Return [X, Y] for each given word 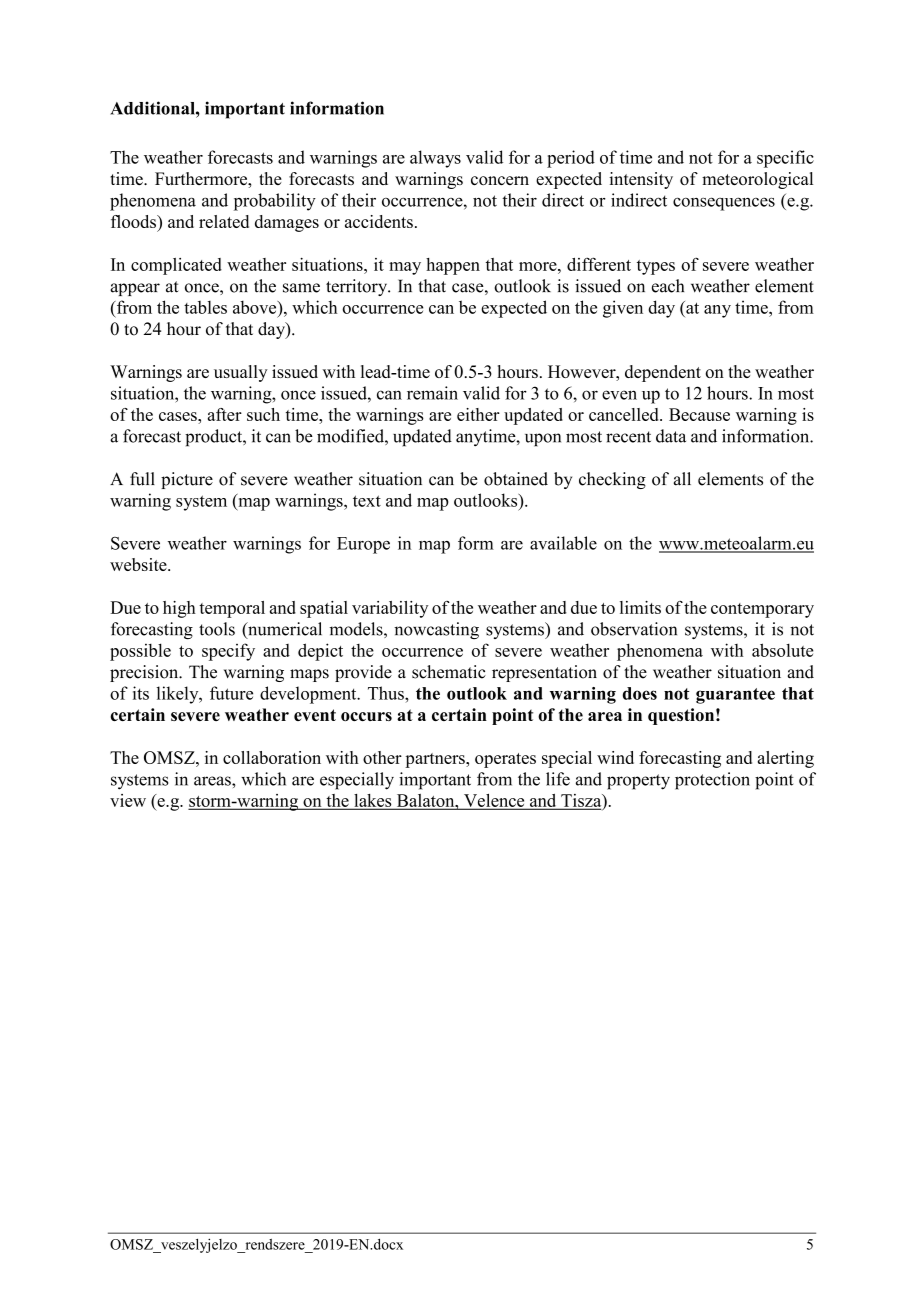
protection [712, 781]
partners [436, 760]
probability [275, 202]
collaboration [272, 757]
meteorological [757, 180]
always [435, 159]
